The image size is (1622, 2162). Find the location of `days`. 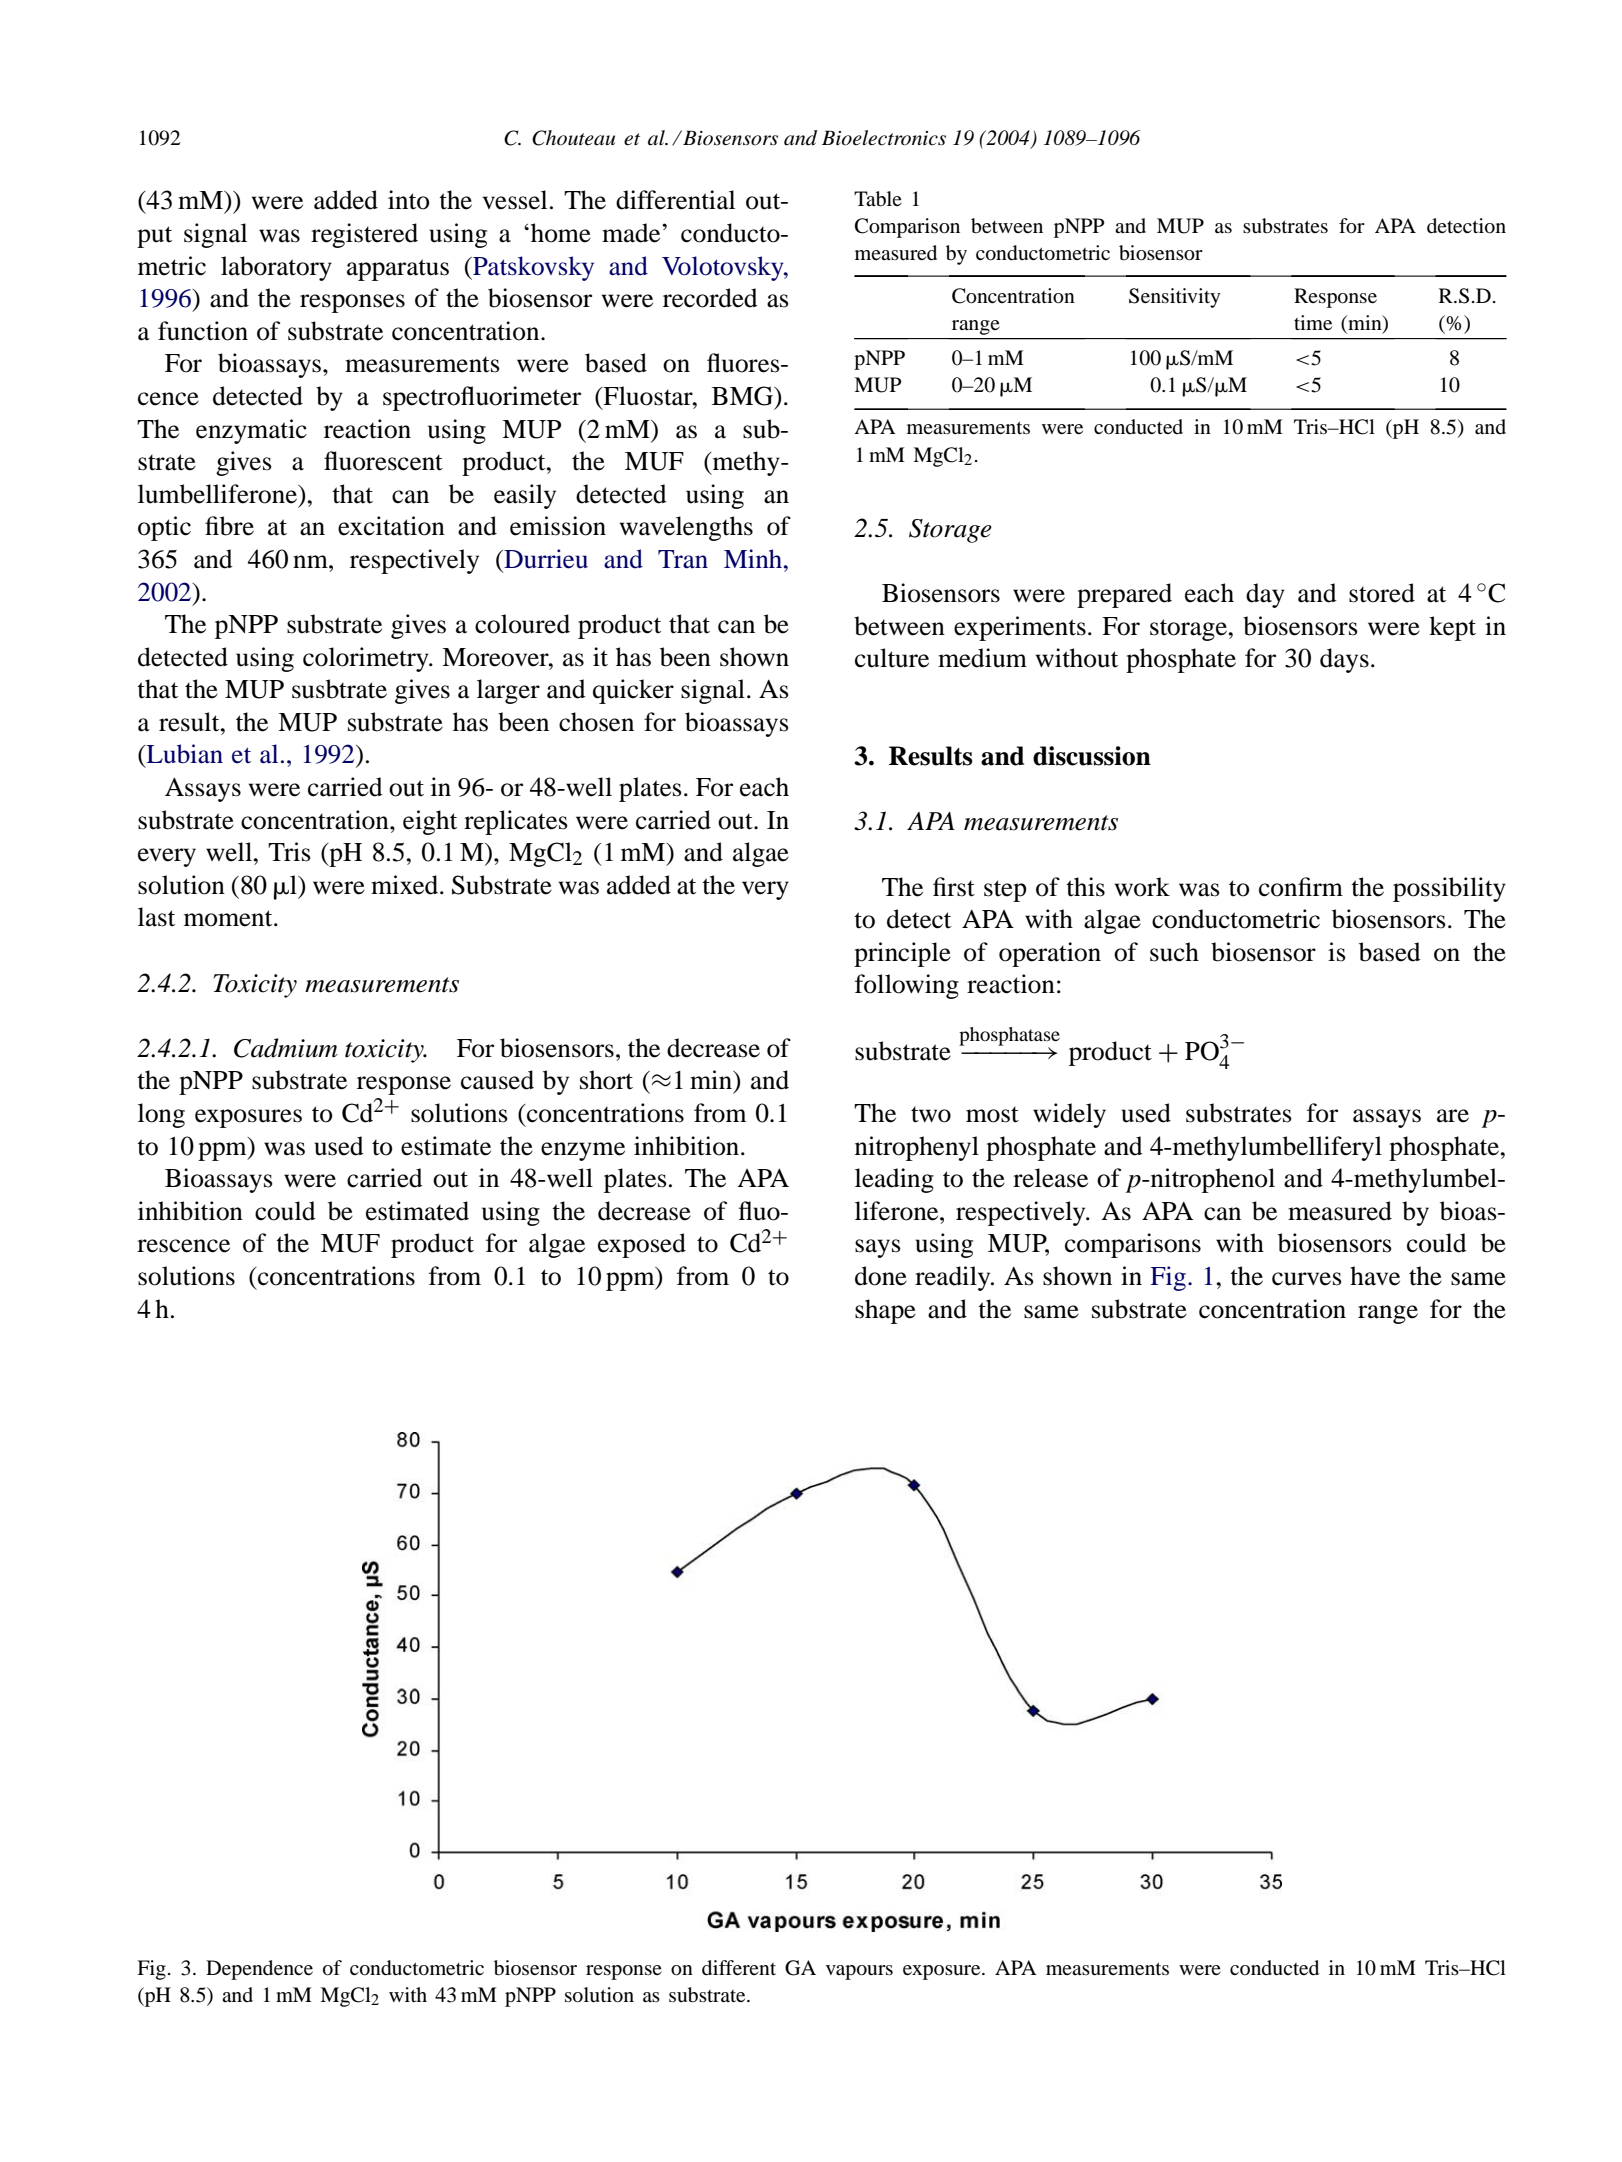

days is located at coordinates (1344, 660).
